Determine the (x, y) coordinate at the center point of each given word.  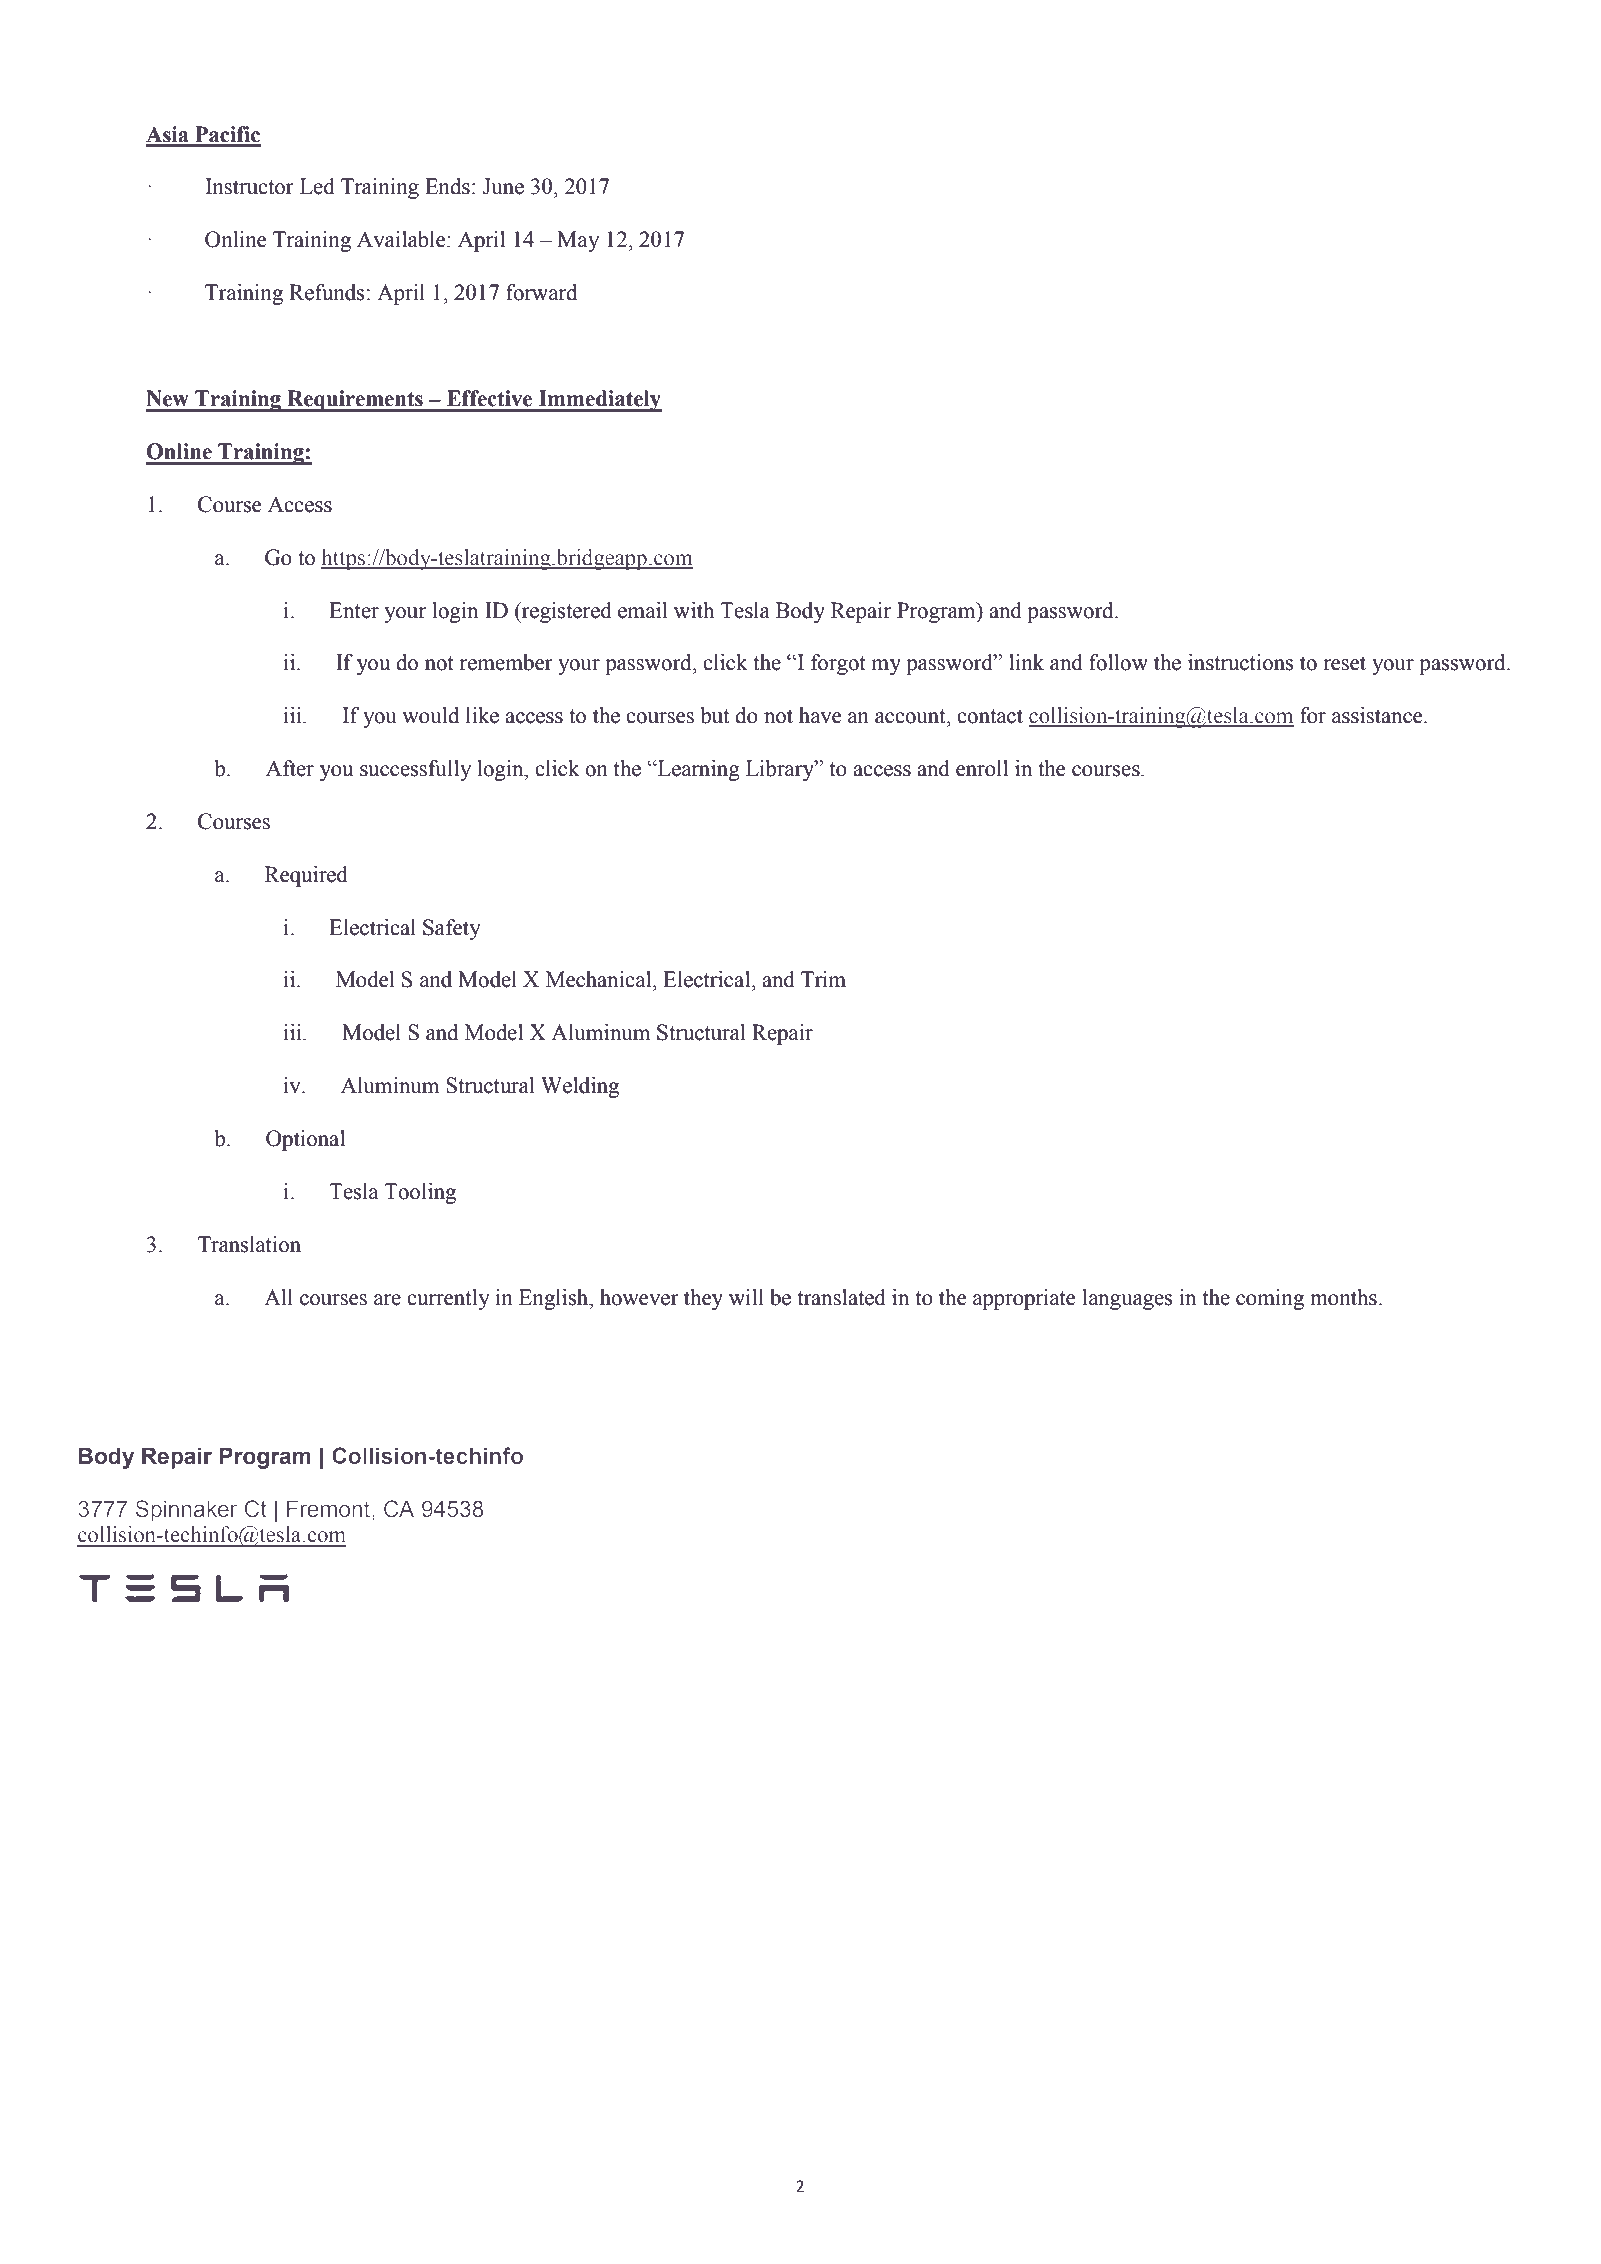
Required (306, 876)
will (746, 1297)
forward (541, 292)
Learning (697, 770)
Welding (580, 1087)
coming (1270, 1299)
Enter (354, 610)
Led (317, 186)
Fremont (330, 1508)
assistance (1378, 715)
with (694, 610)
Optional (305, 1140)
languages (1127, 1299)
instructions (1240, 662)
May (578, 241)
